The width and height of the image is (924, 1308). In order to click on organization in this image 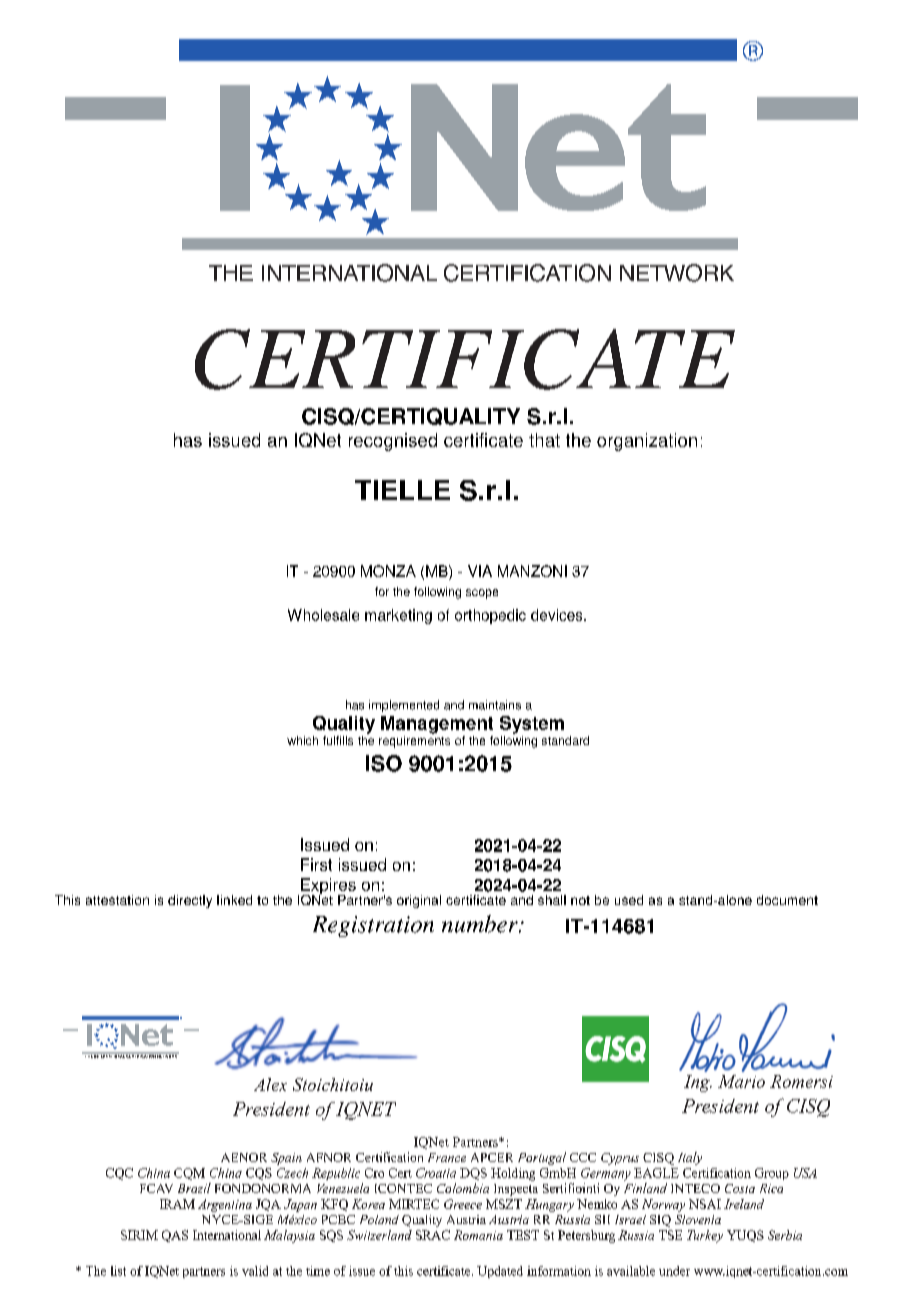, I will do `click(647, 442)`.
